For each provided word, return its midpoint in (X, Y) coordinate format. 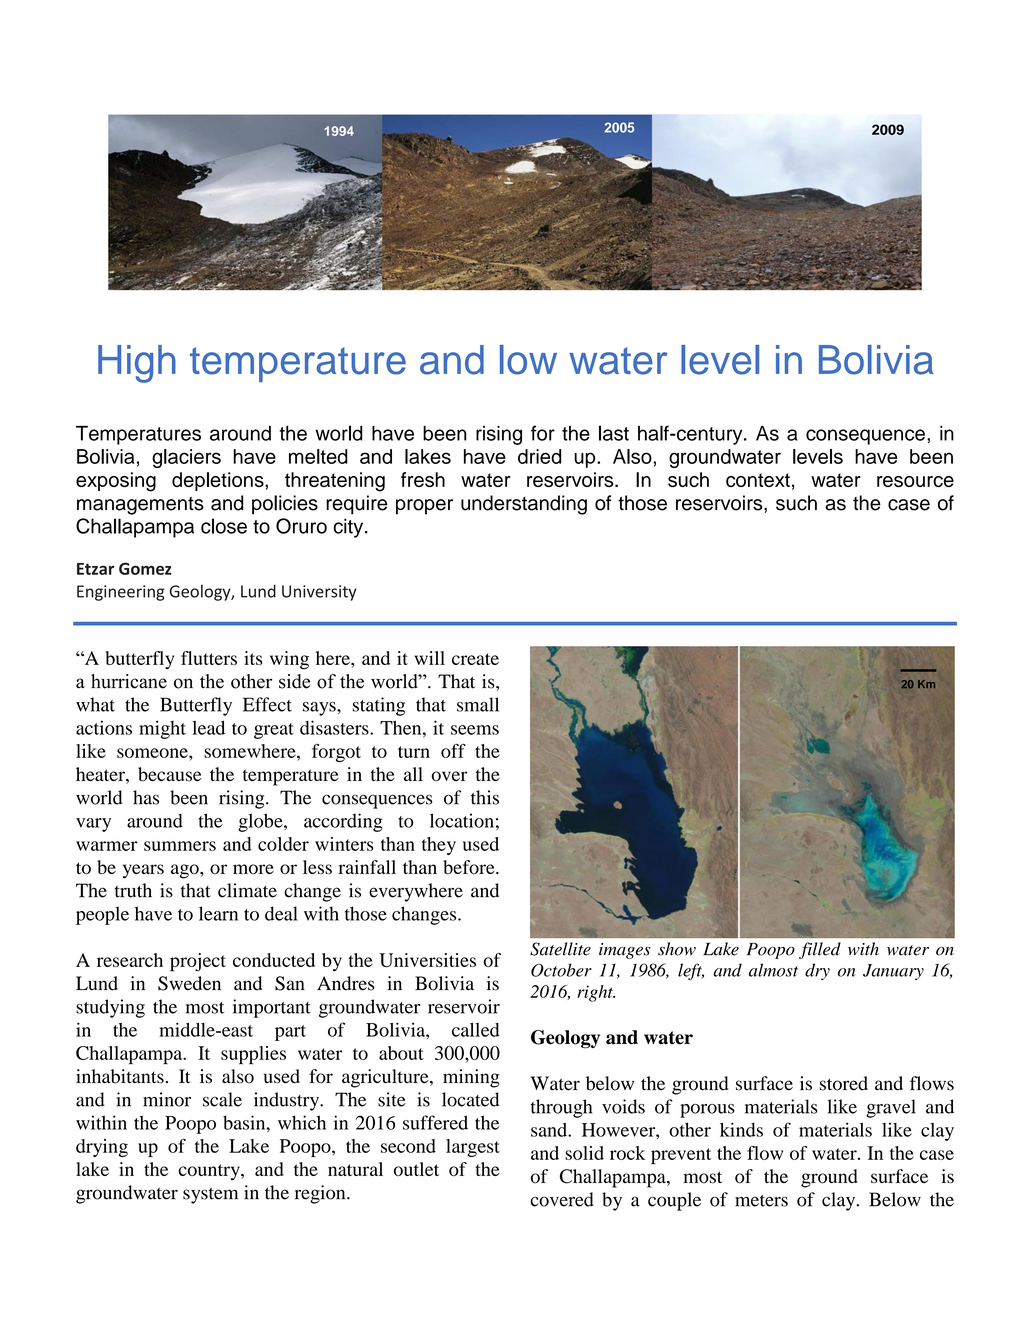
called (476, 1029)
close (224, 526)
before (470, 867)
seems (475, 730)
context (758, 480)
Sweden (189, 983)
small (478, 704)
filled (820, 950)
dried (539, 456)
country (210, 1172)
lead (208, 728)
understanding (524, 505)
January (893, 972)
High (137, 364)
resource (915, 481)
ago (186, 871)
